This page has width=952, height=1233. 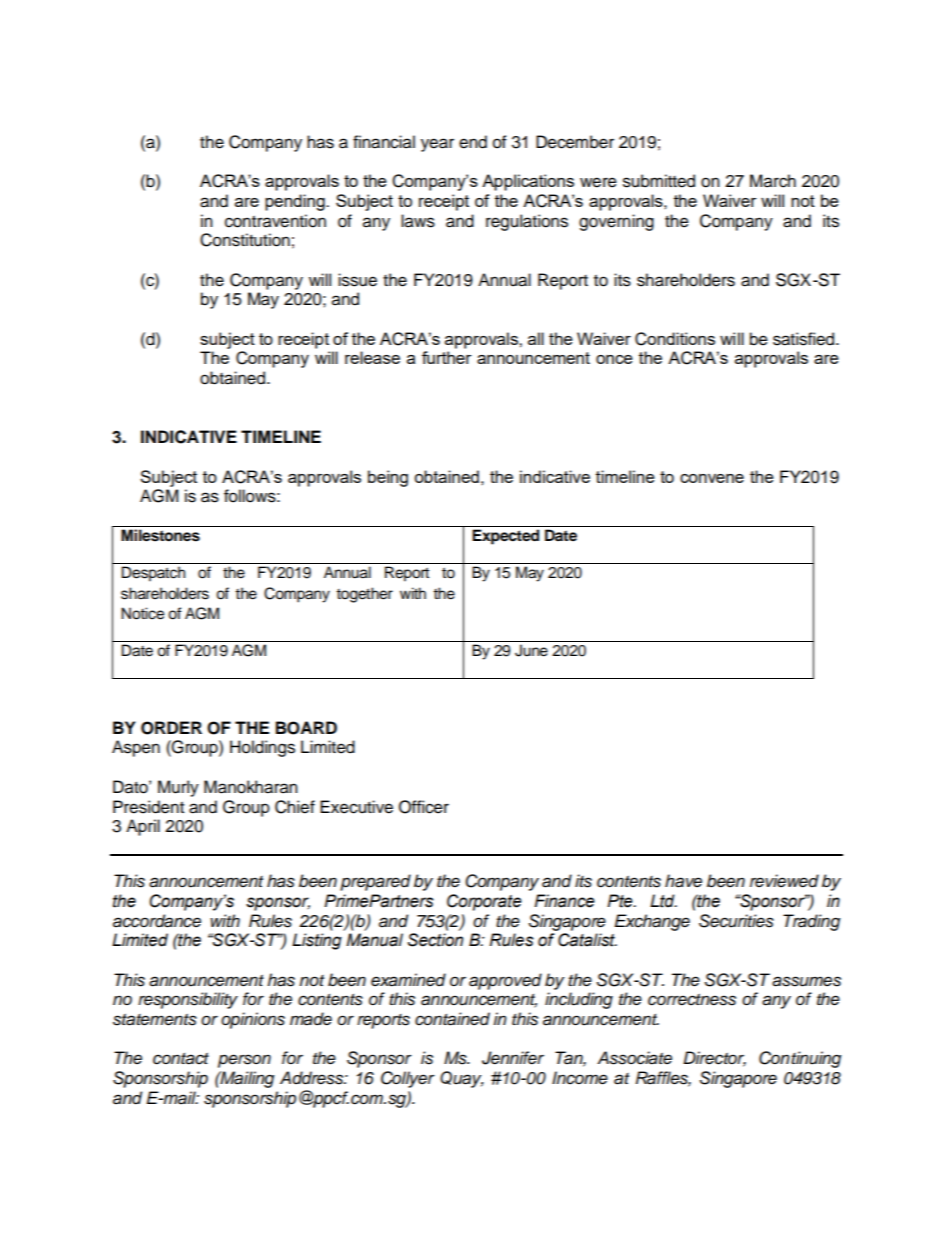 What do you see at coordinates (424, 807) in the page?
I see `Officer` at bounding box center [424, 807].
